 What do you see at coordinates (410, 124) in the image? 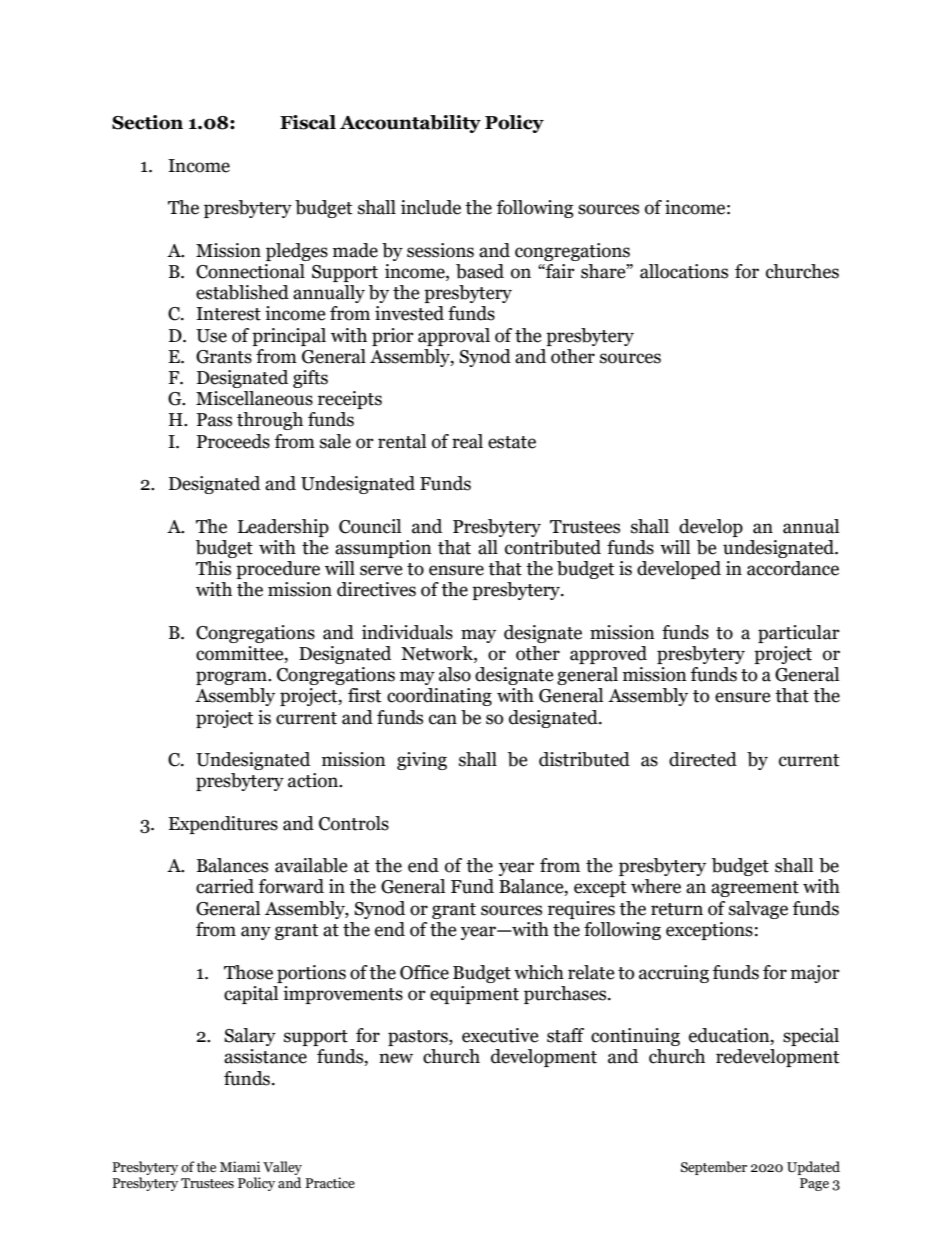
I see `Accountability` at bounding box center [410, 124].
